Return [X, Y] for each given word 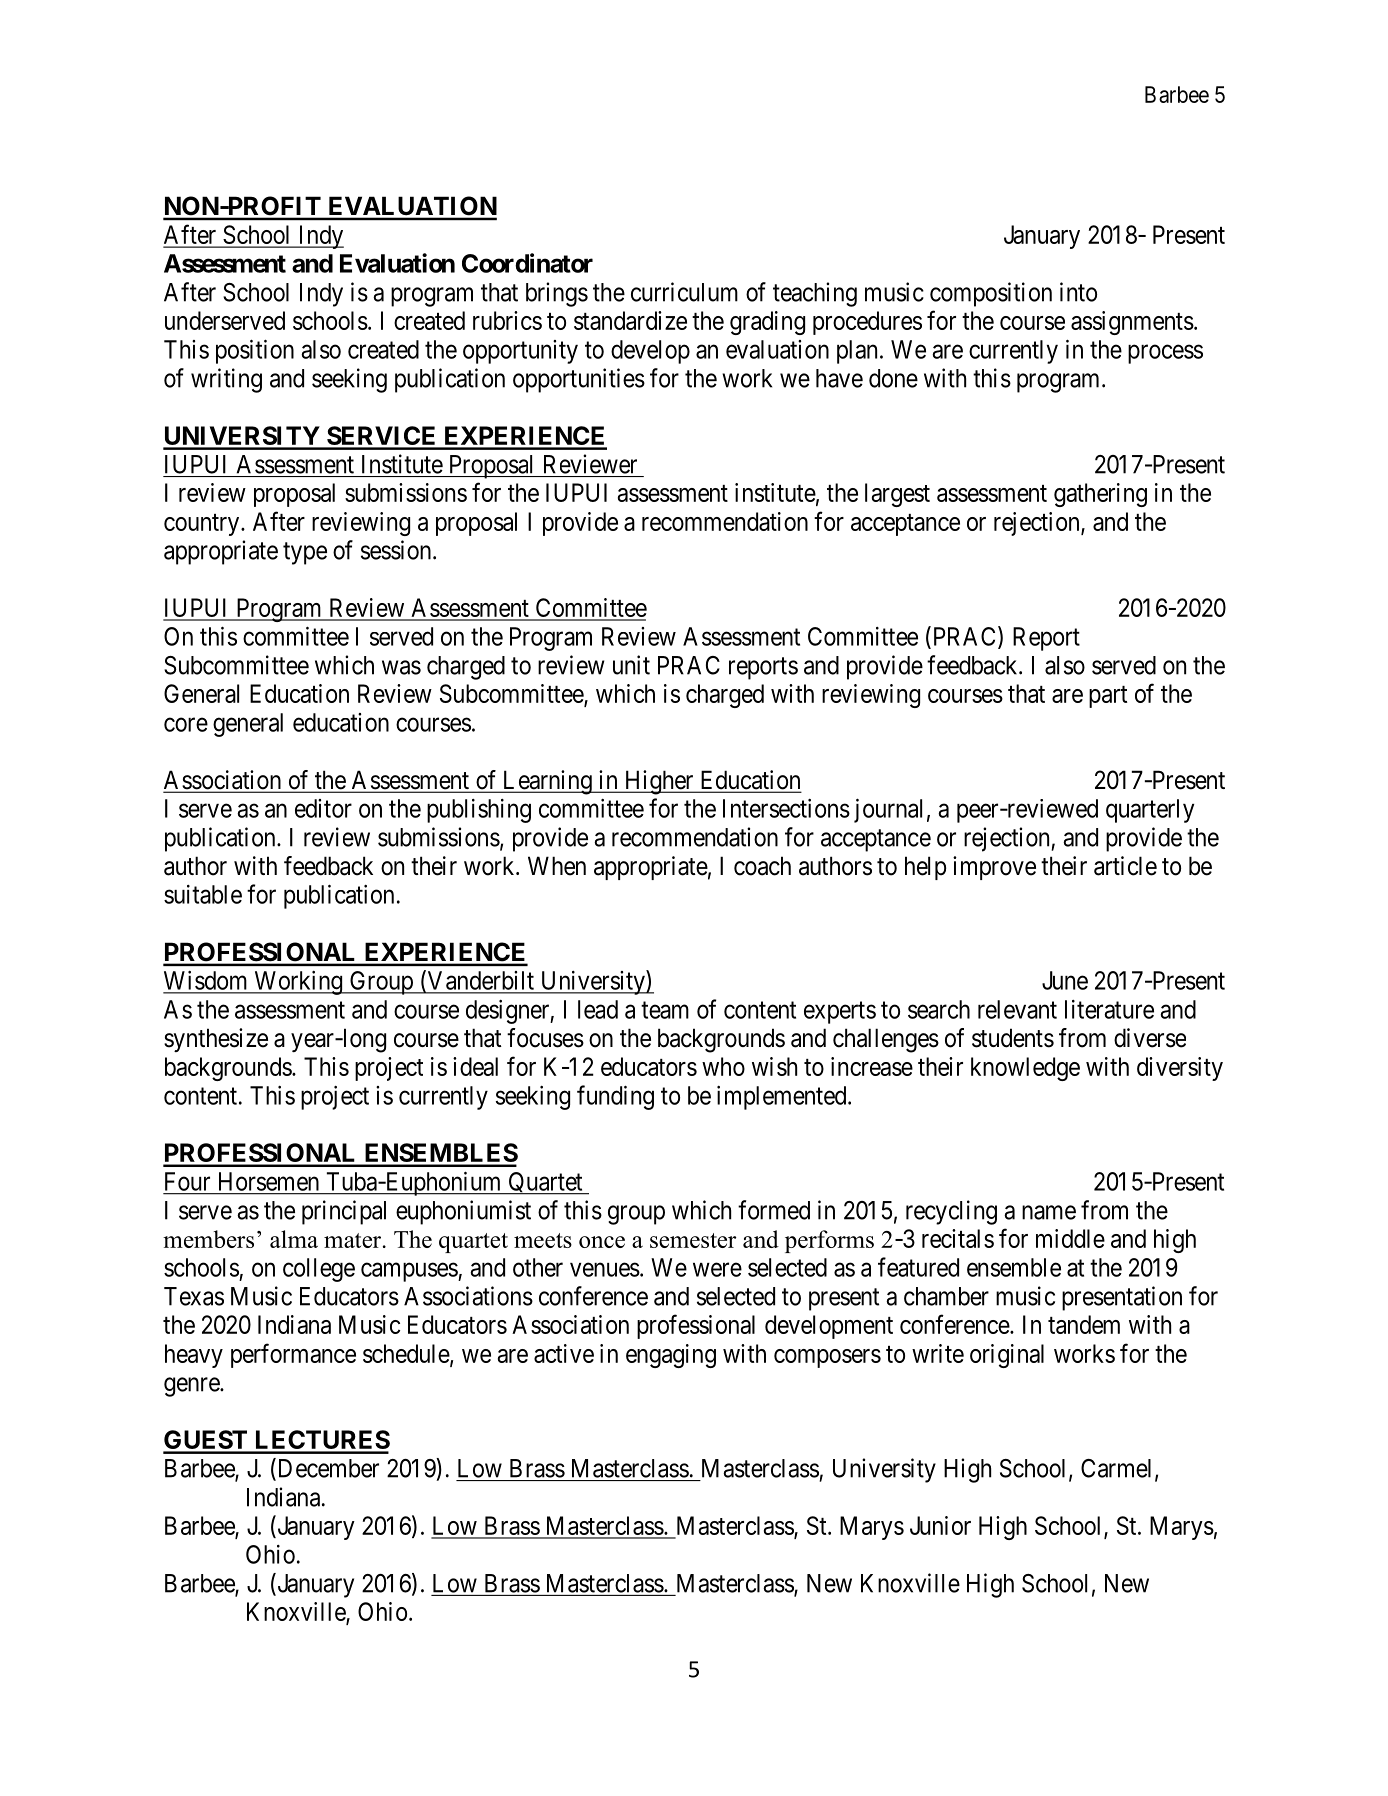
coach [762, 866]
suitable [203, 894]
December [327, 1469]
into [1078, 292]
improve [994, 868]
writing [226, 380]
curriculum [684, 292]
